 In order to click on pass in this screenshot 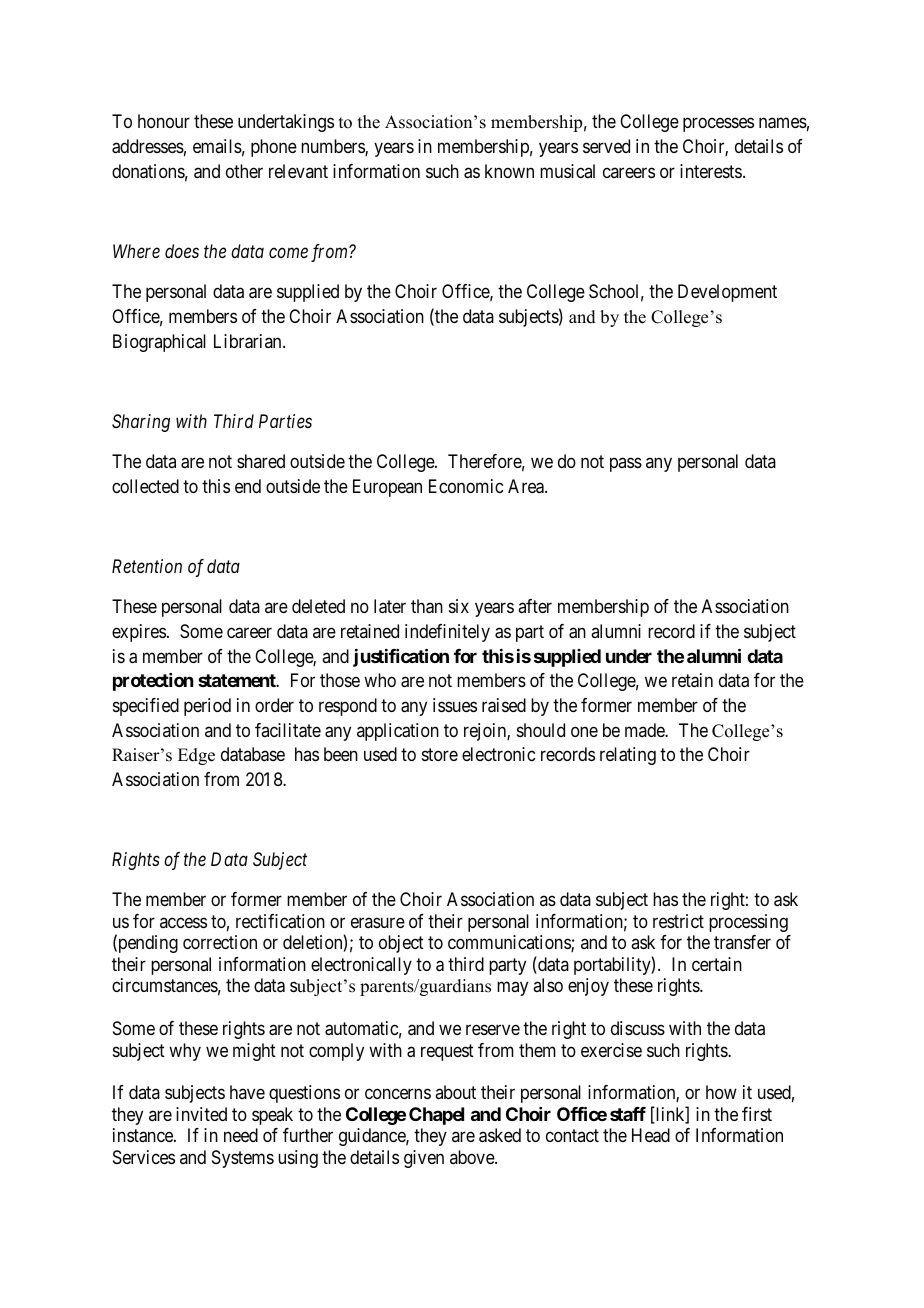, I will do `click(626, 465)`.
